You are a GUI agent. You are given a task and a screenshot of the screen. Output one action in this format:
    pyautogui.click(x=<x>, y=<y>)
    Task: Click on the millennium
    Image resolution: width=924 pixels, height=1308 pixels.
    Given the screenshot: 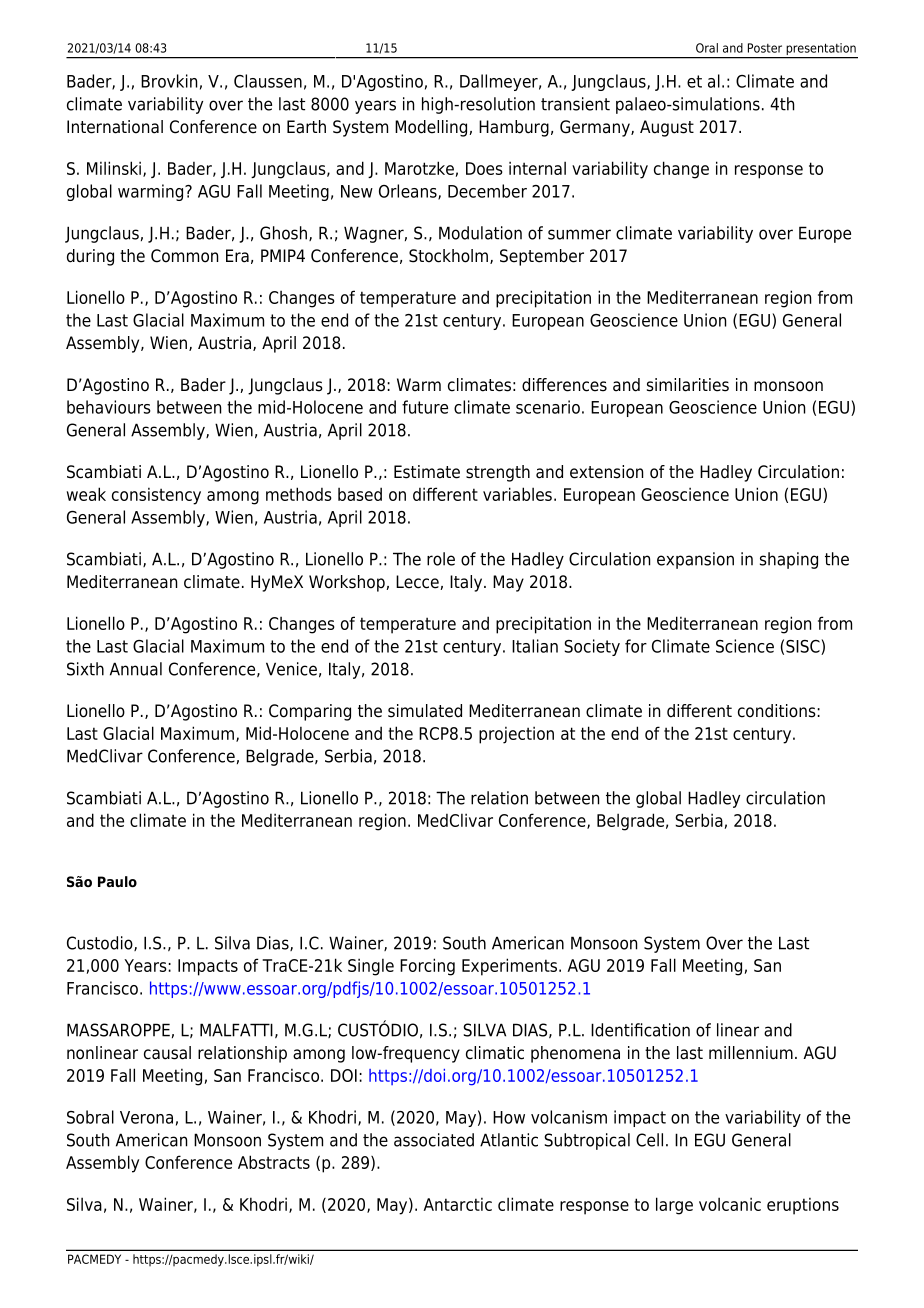 What is the action you would take?
    pyautogui.click(x=751, y=1053)
